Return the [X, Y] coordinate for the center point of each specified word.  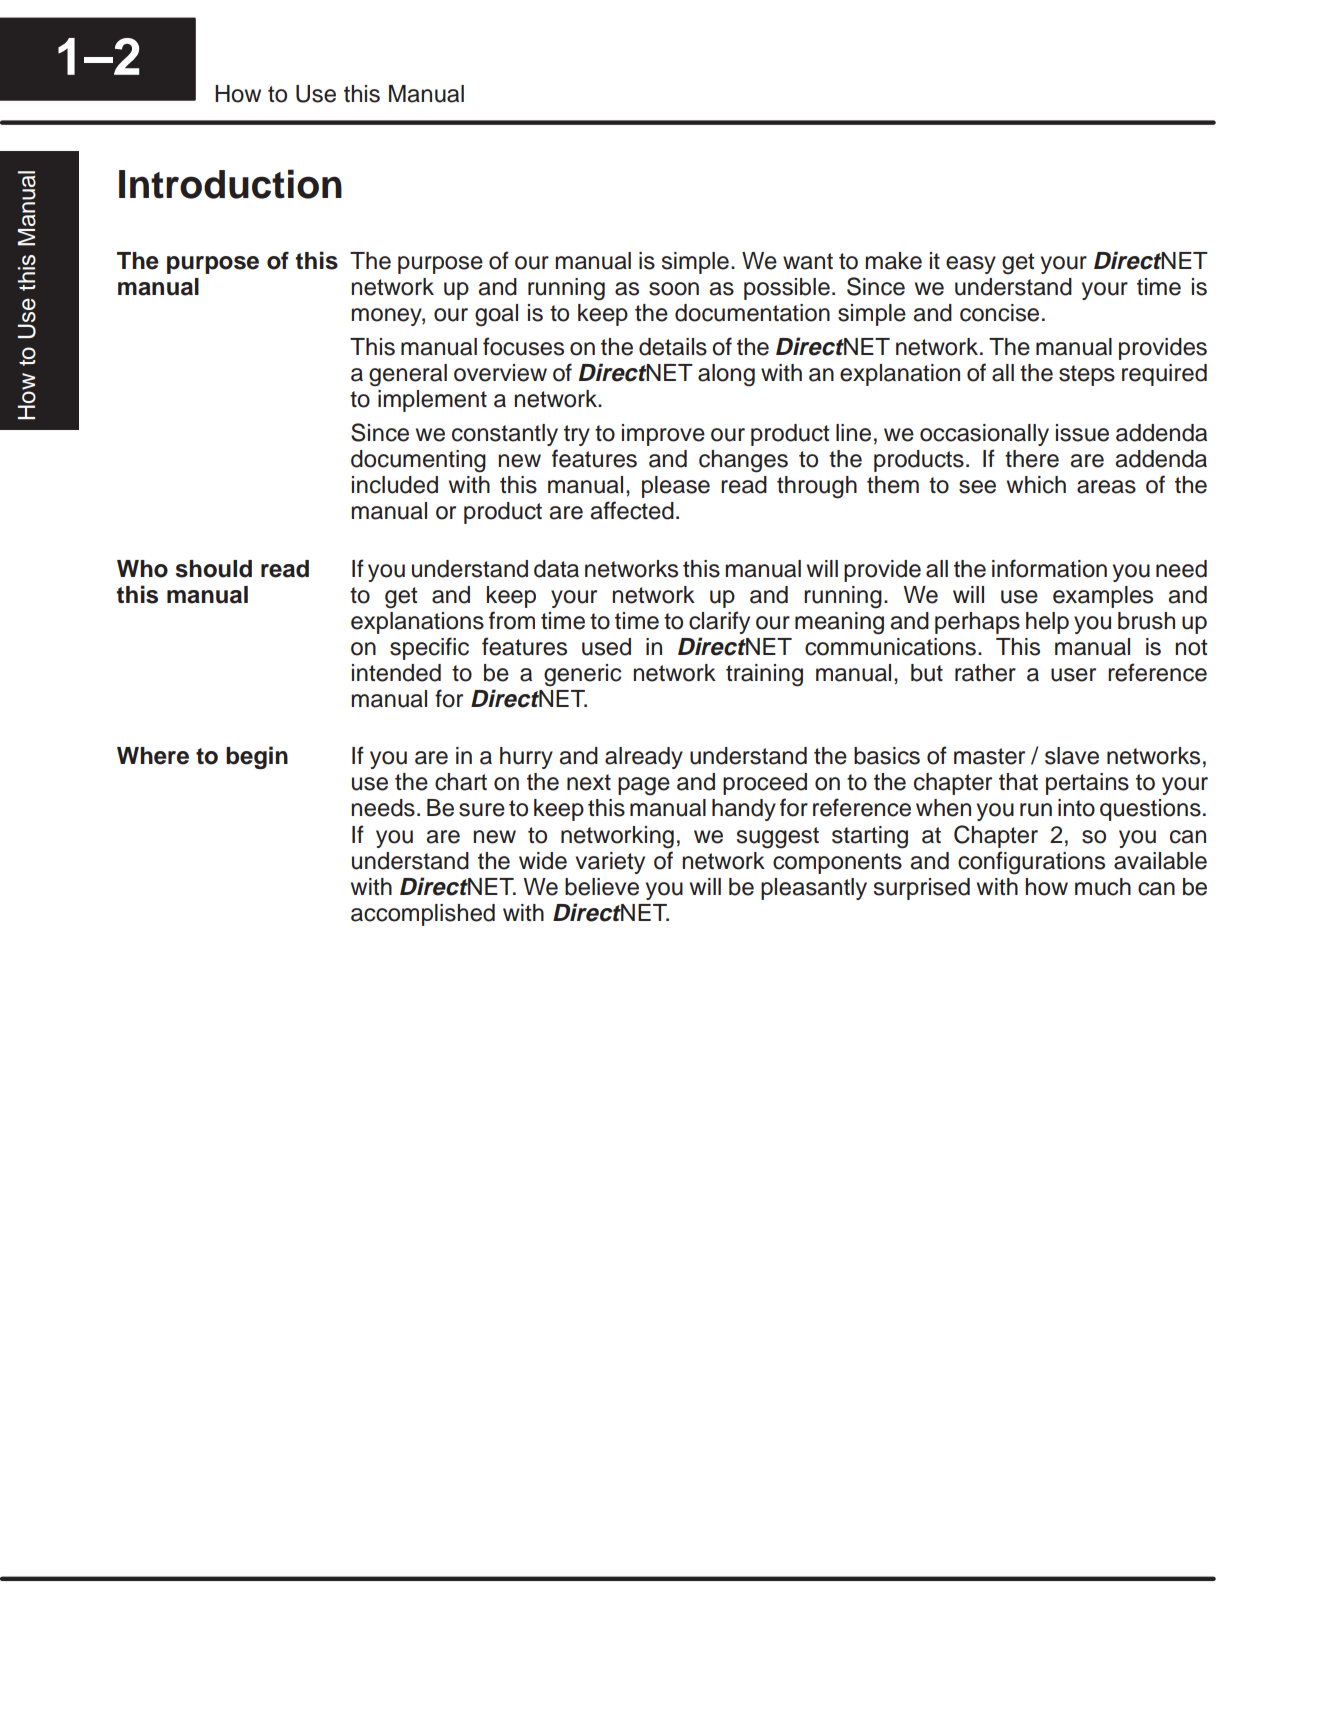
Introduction [230, 184]
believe [602, 887]
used [606, 647]
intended [396, 673]
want [808, 261]
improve [663, 435]
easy [971, 265]
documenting [418, 461]
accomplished [423, 915]
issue [1082, 433]
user [1073, 675]
